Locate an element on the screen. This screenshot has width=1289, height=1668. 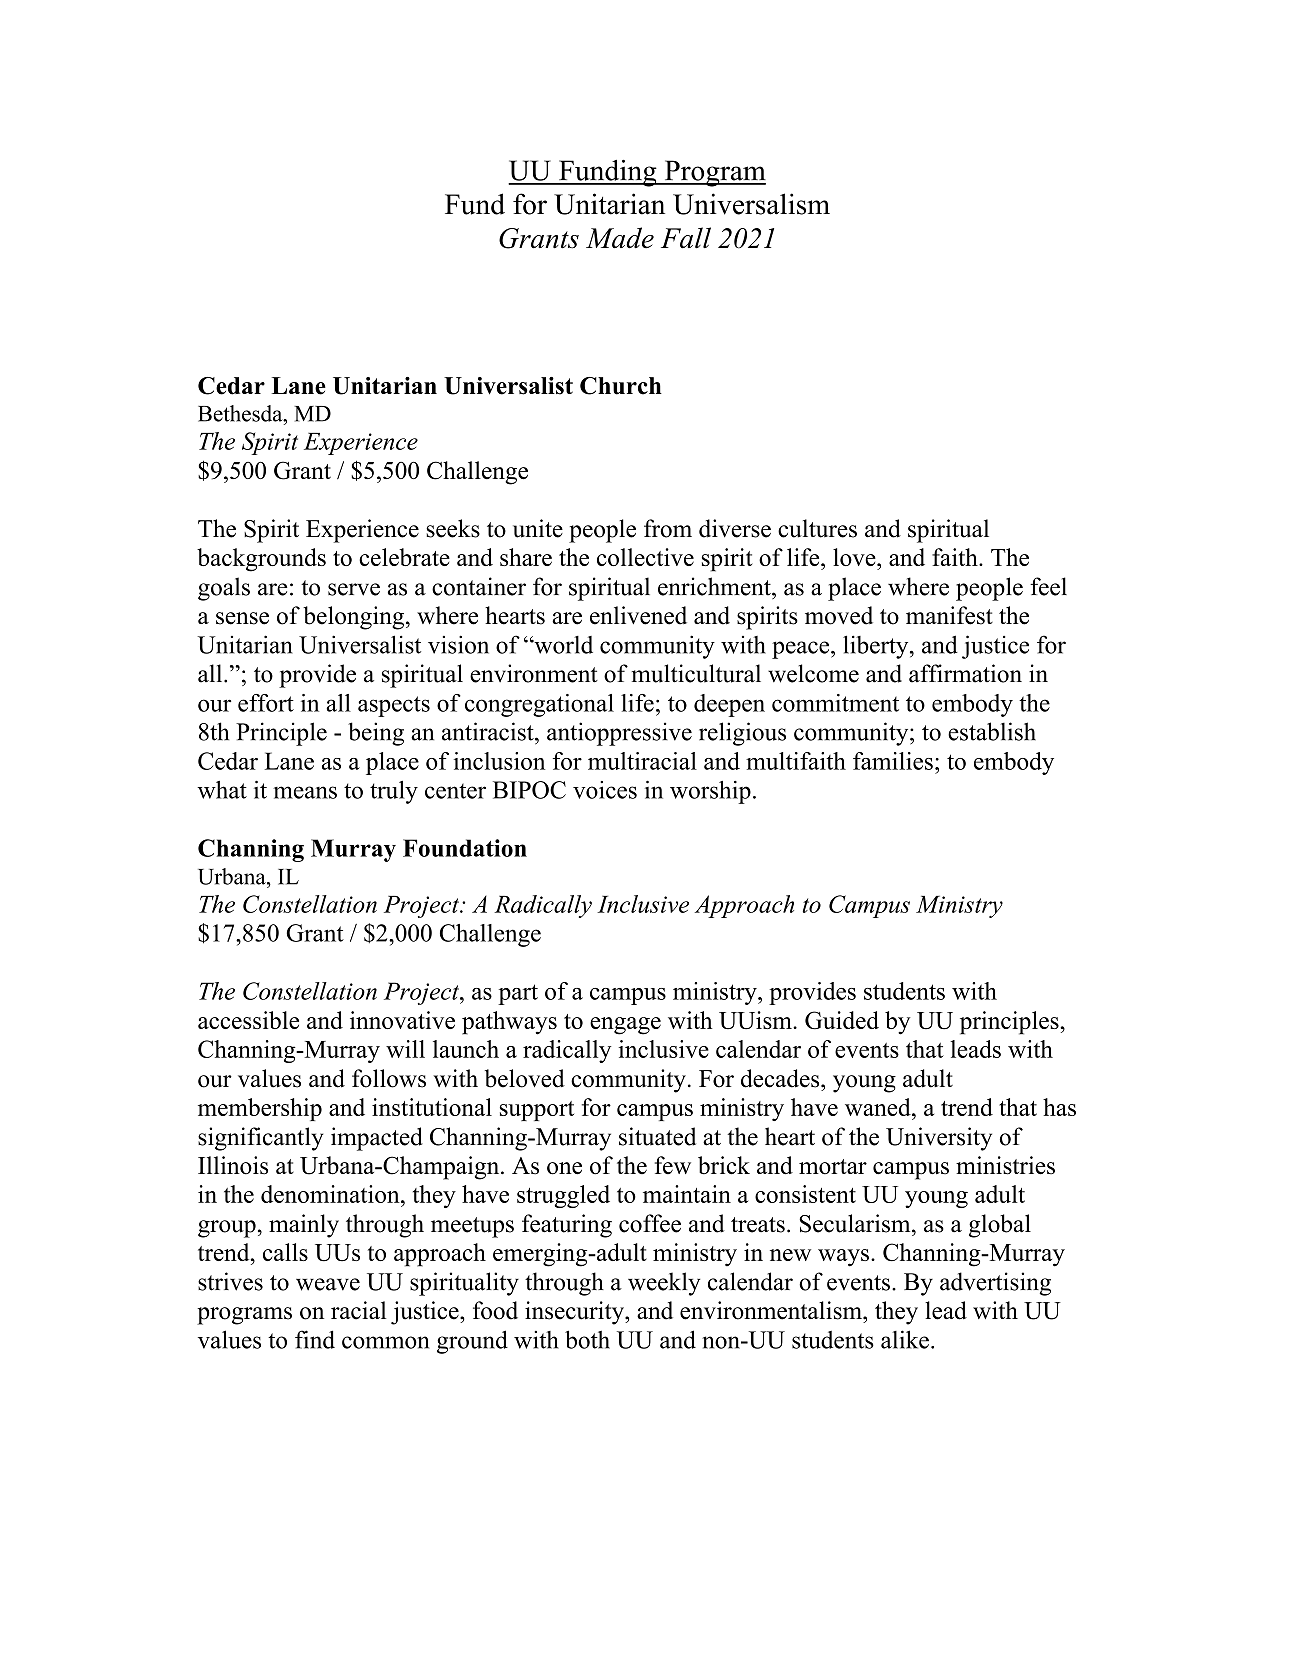
Universalism is located at coordinates (751, 204).
